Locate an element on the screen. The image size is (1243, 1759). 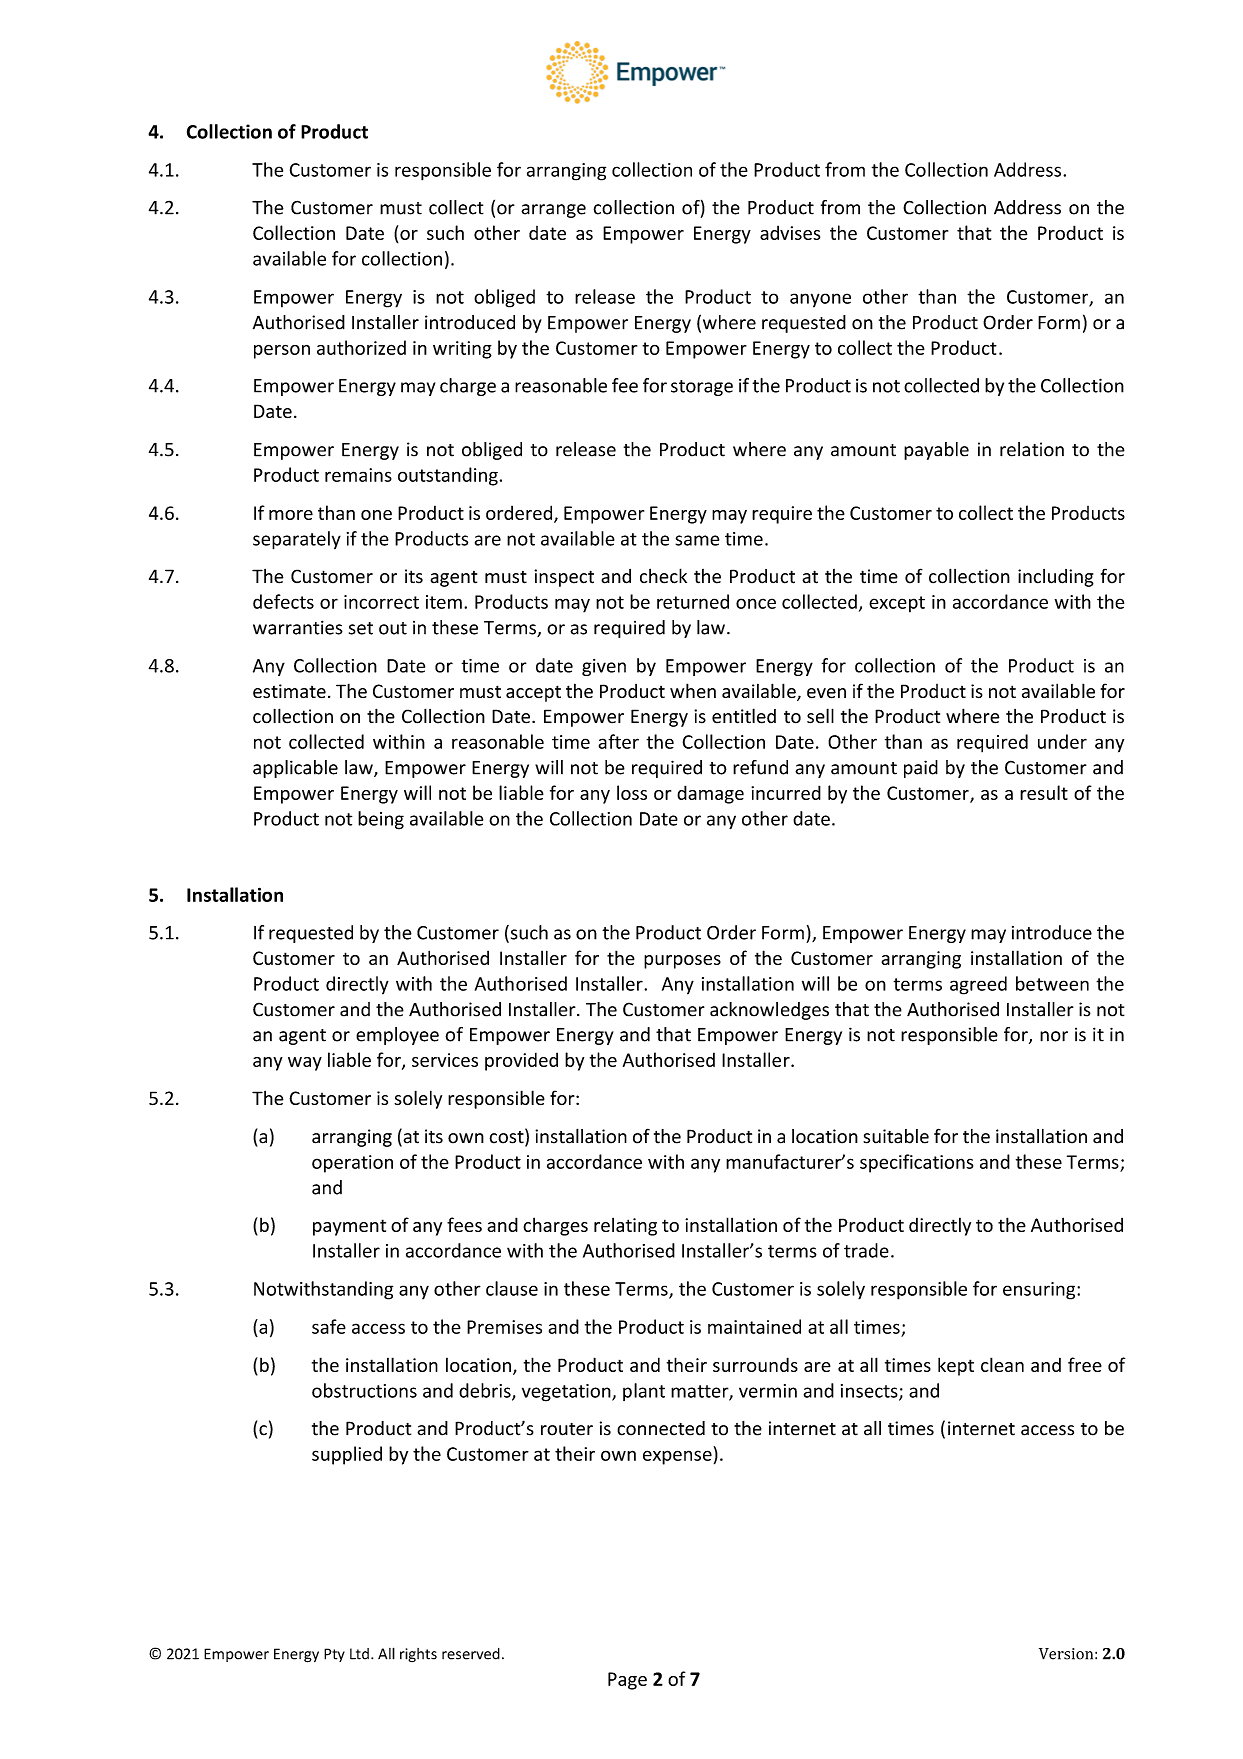
estimate is located at coordinates (289, 691).
